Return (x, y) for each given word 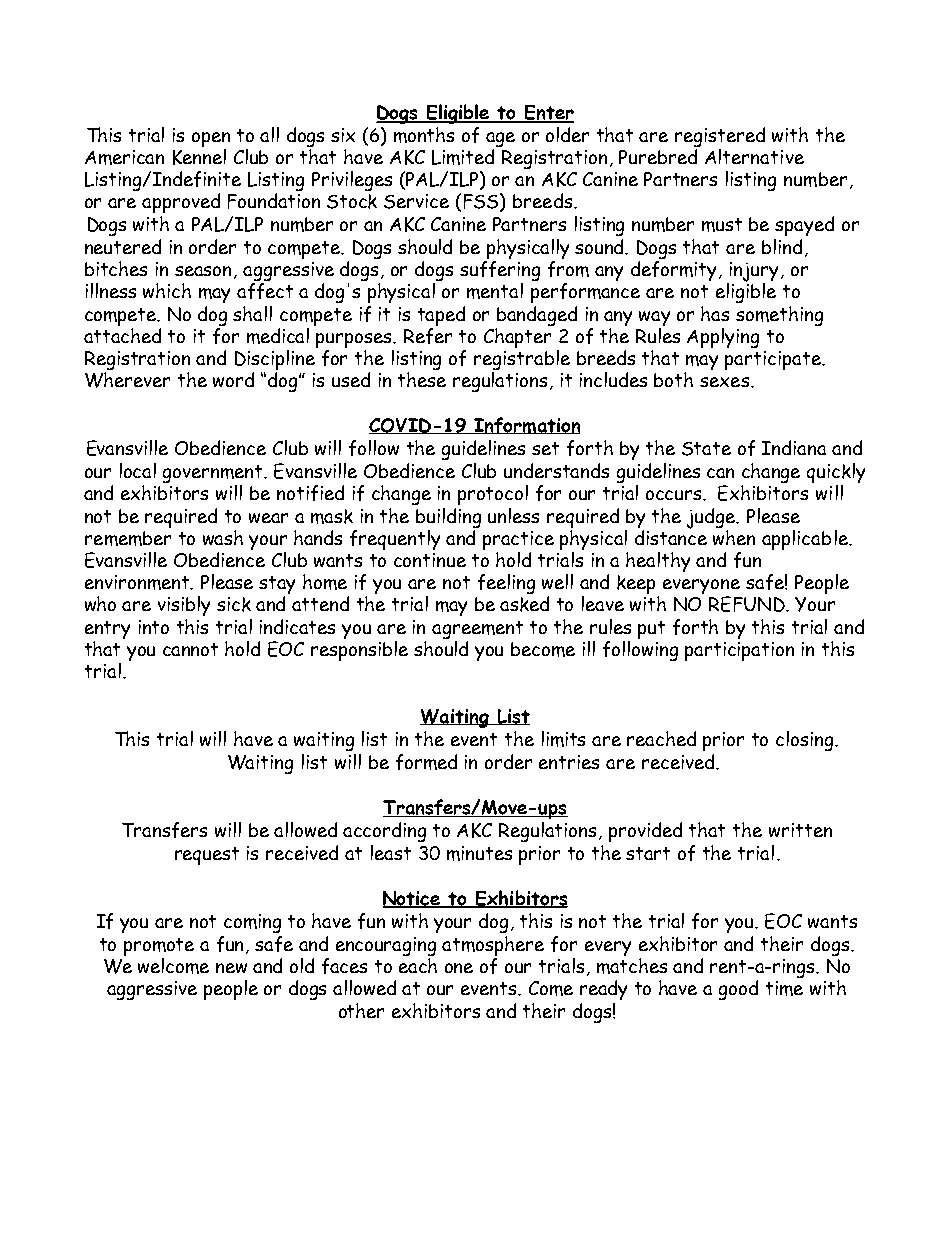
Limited (463, 157)
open (211, 141)
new (231, 968)
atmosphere (493, 947)
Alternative (754, 156)
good (738, 990)
